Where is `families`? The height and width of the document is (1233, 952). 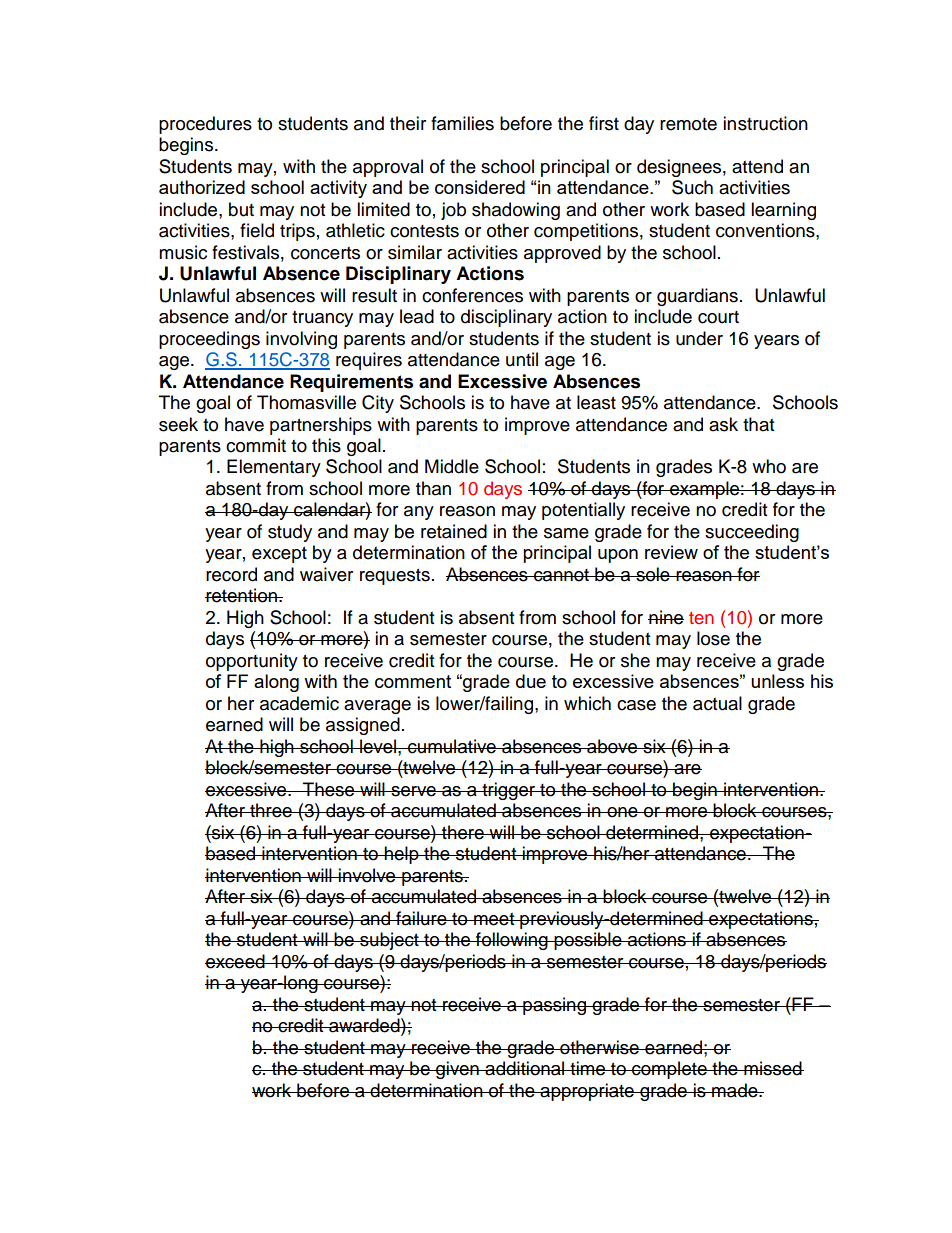 families is located at coordinates (462, 123).
